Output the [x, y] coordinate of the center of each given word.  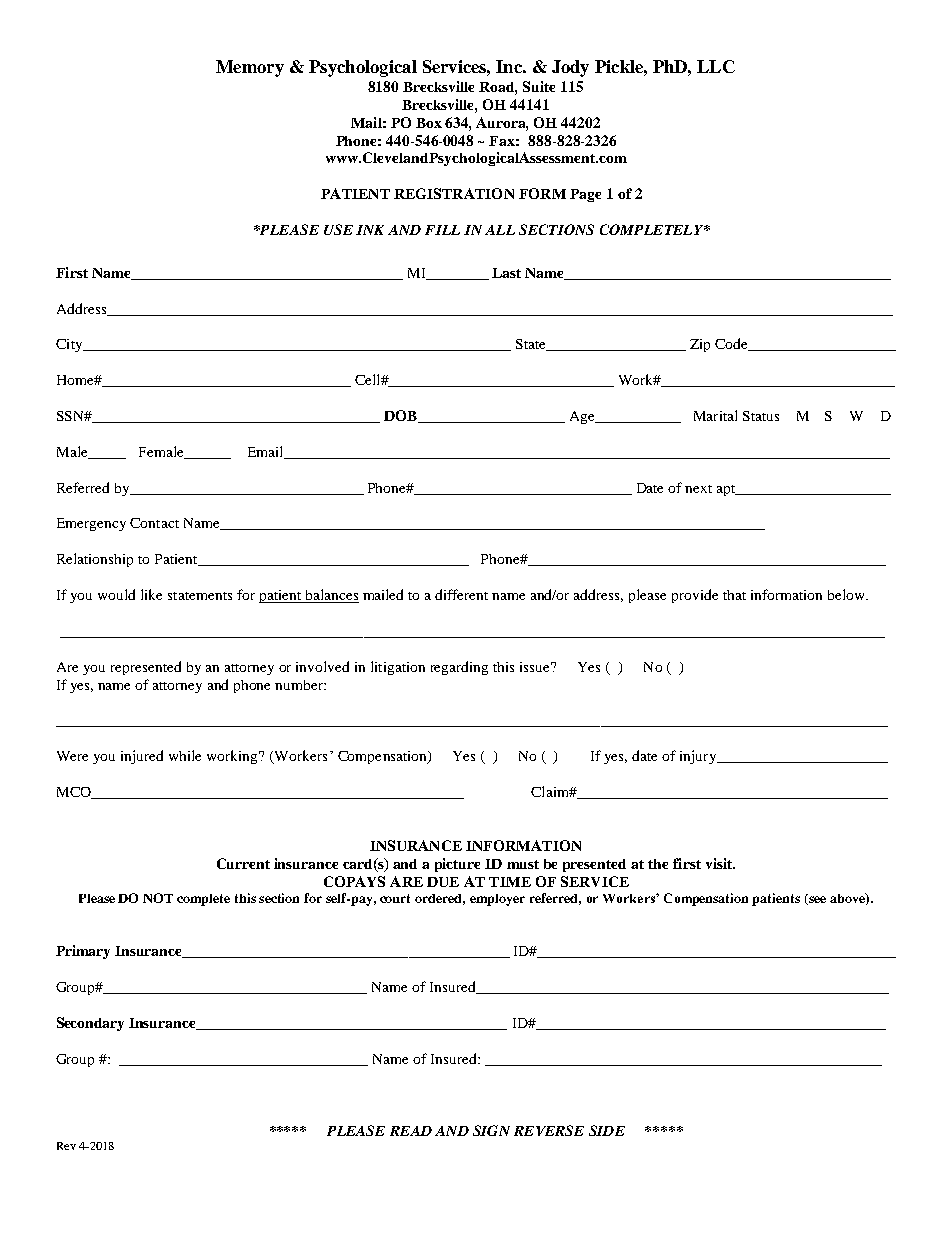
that [734, 595]
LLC [716, 66]
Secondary [90, 1024]
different [461, 594]
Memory [250, 68]
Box [429, 123]
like [151, 594]
